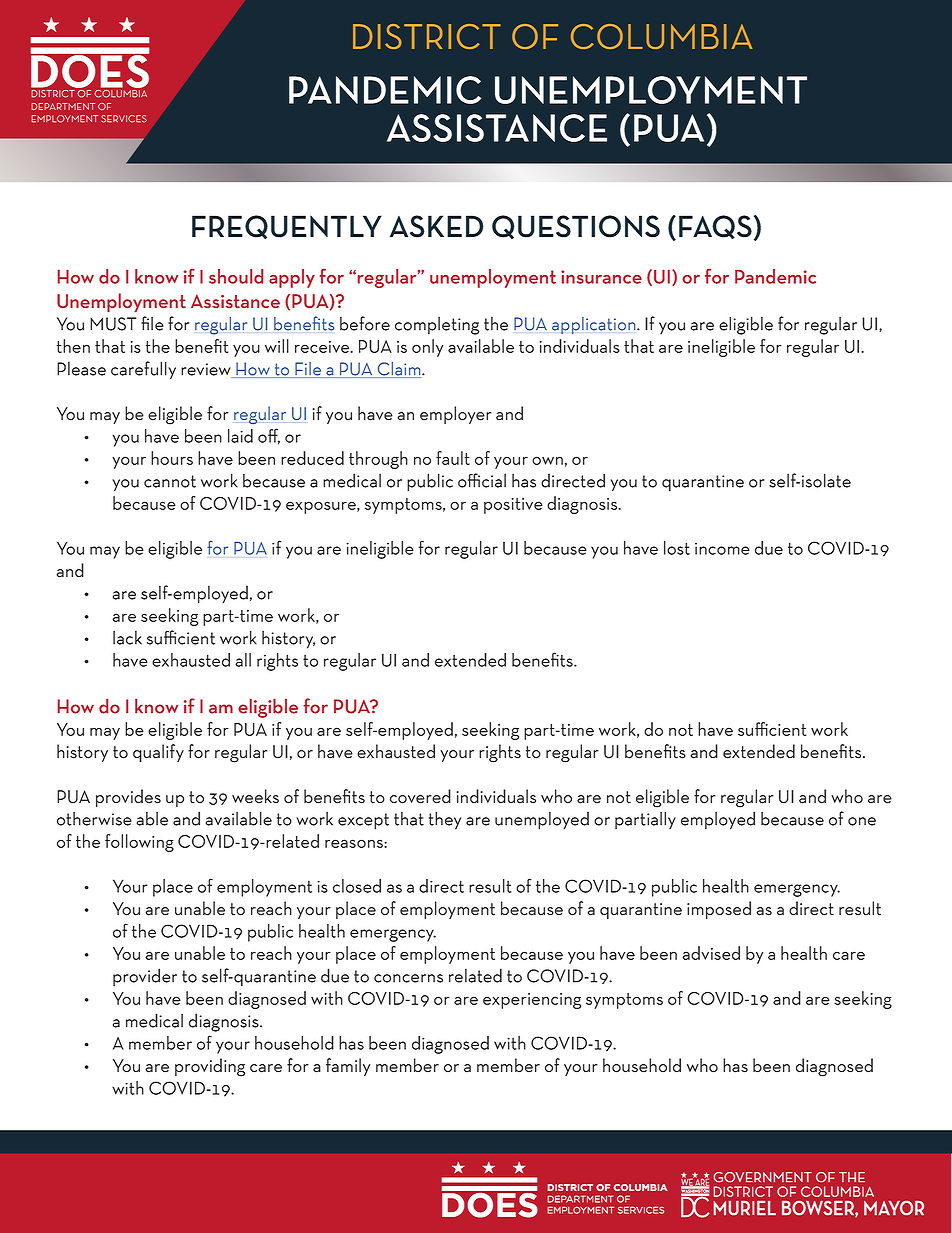 The width and height of the document is (952, 1233). What do you see at coordinates (862, 821) in the document?
I see `one` at bounding box center [862, 821].
